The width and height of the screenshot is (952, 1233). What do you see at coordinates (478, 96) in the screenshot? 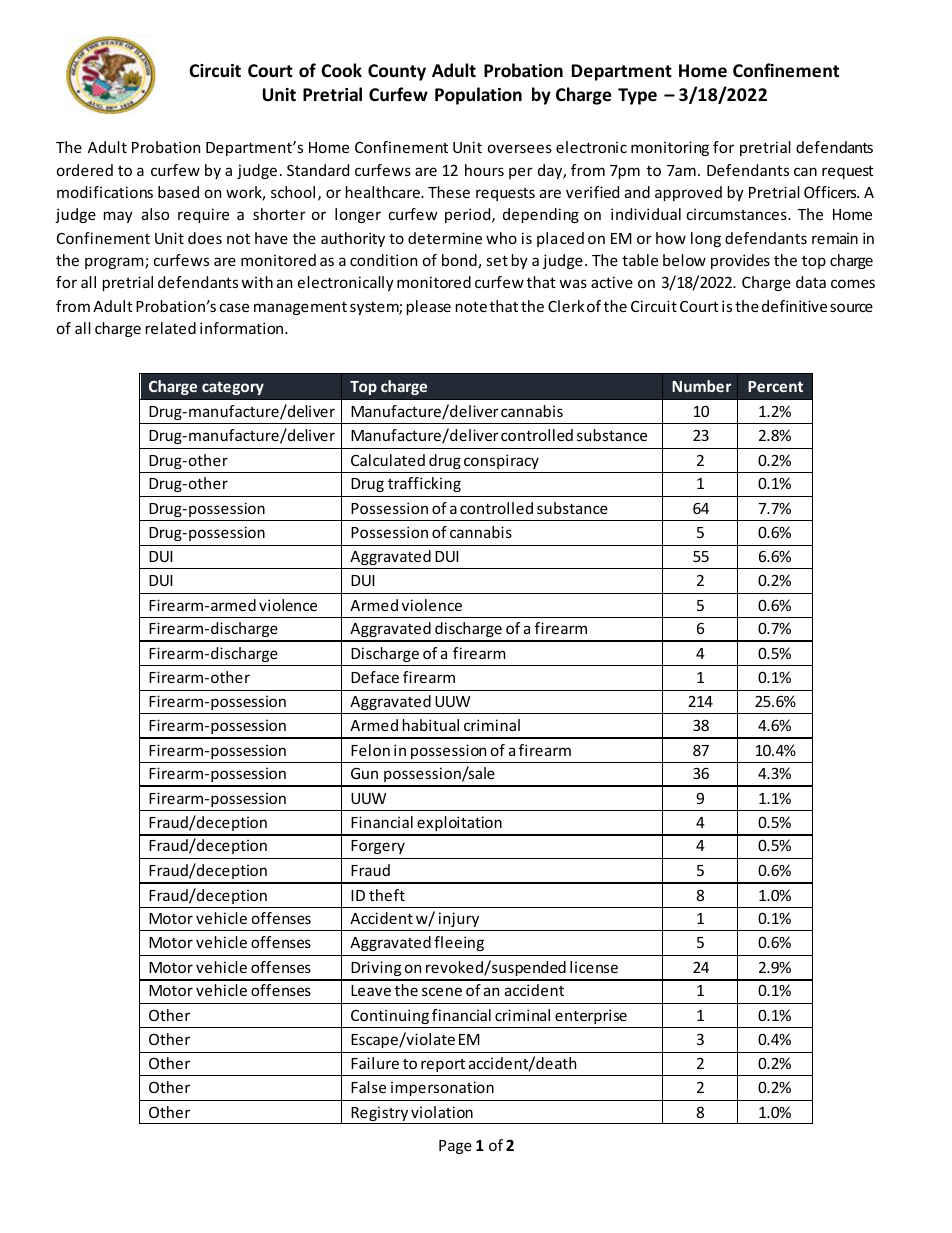
I see `Population` at bounding box center [478, 96].
